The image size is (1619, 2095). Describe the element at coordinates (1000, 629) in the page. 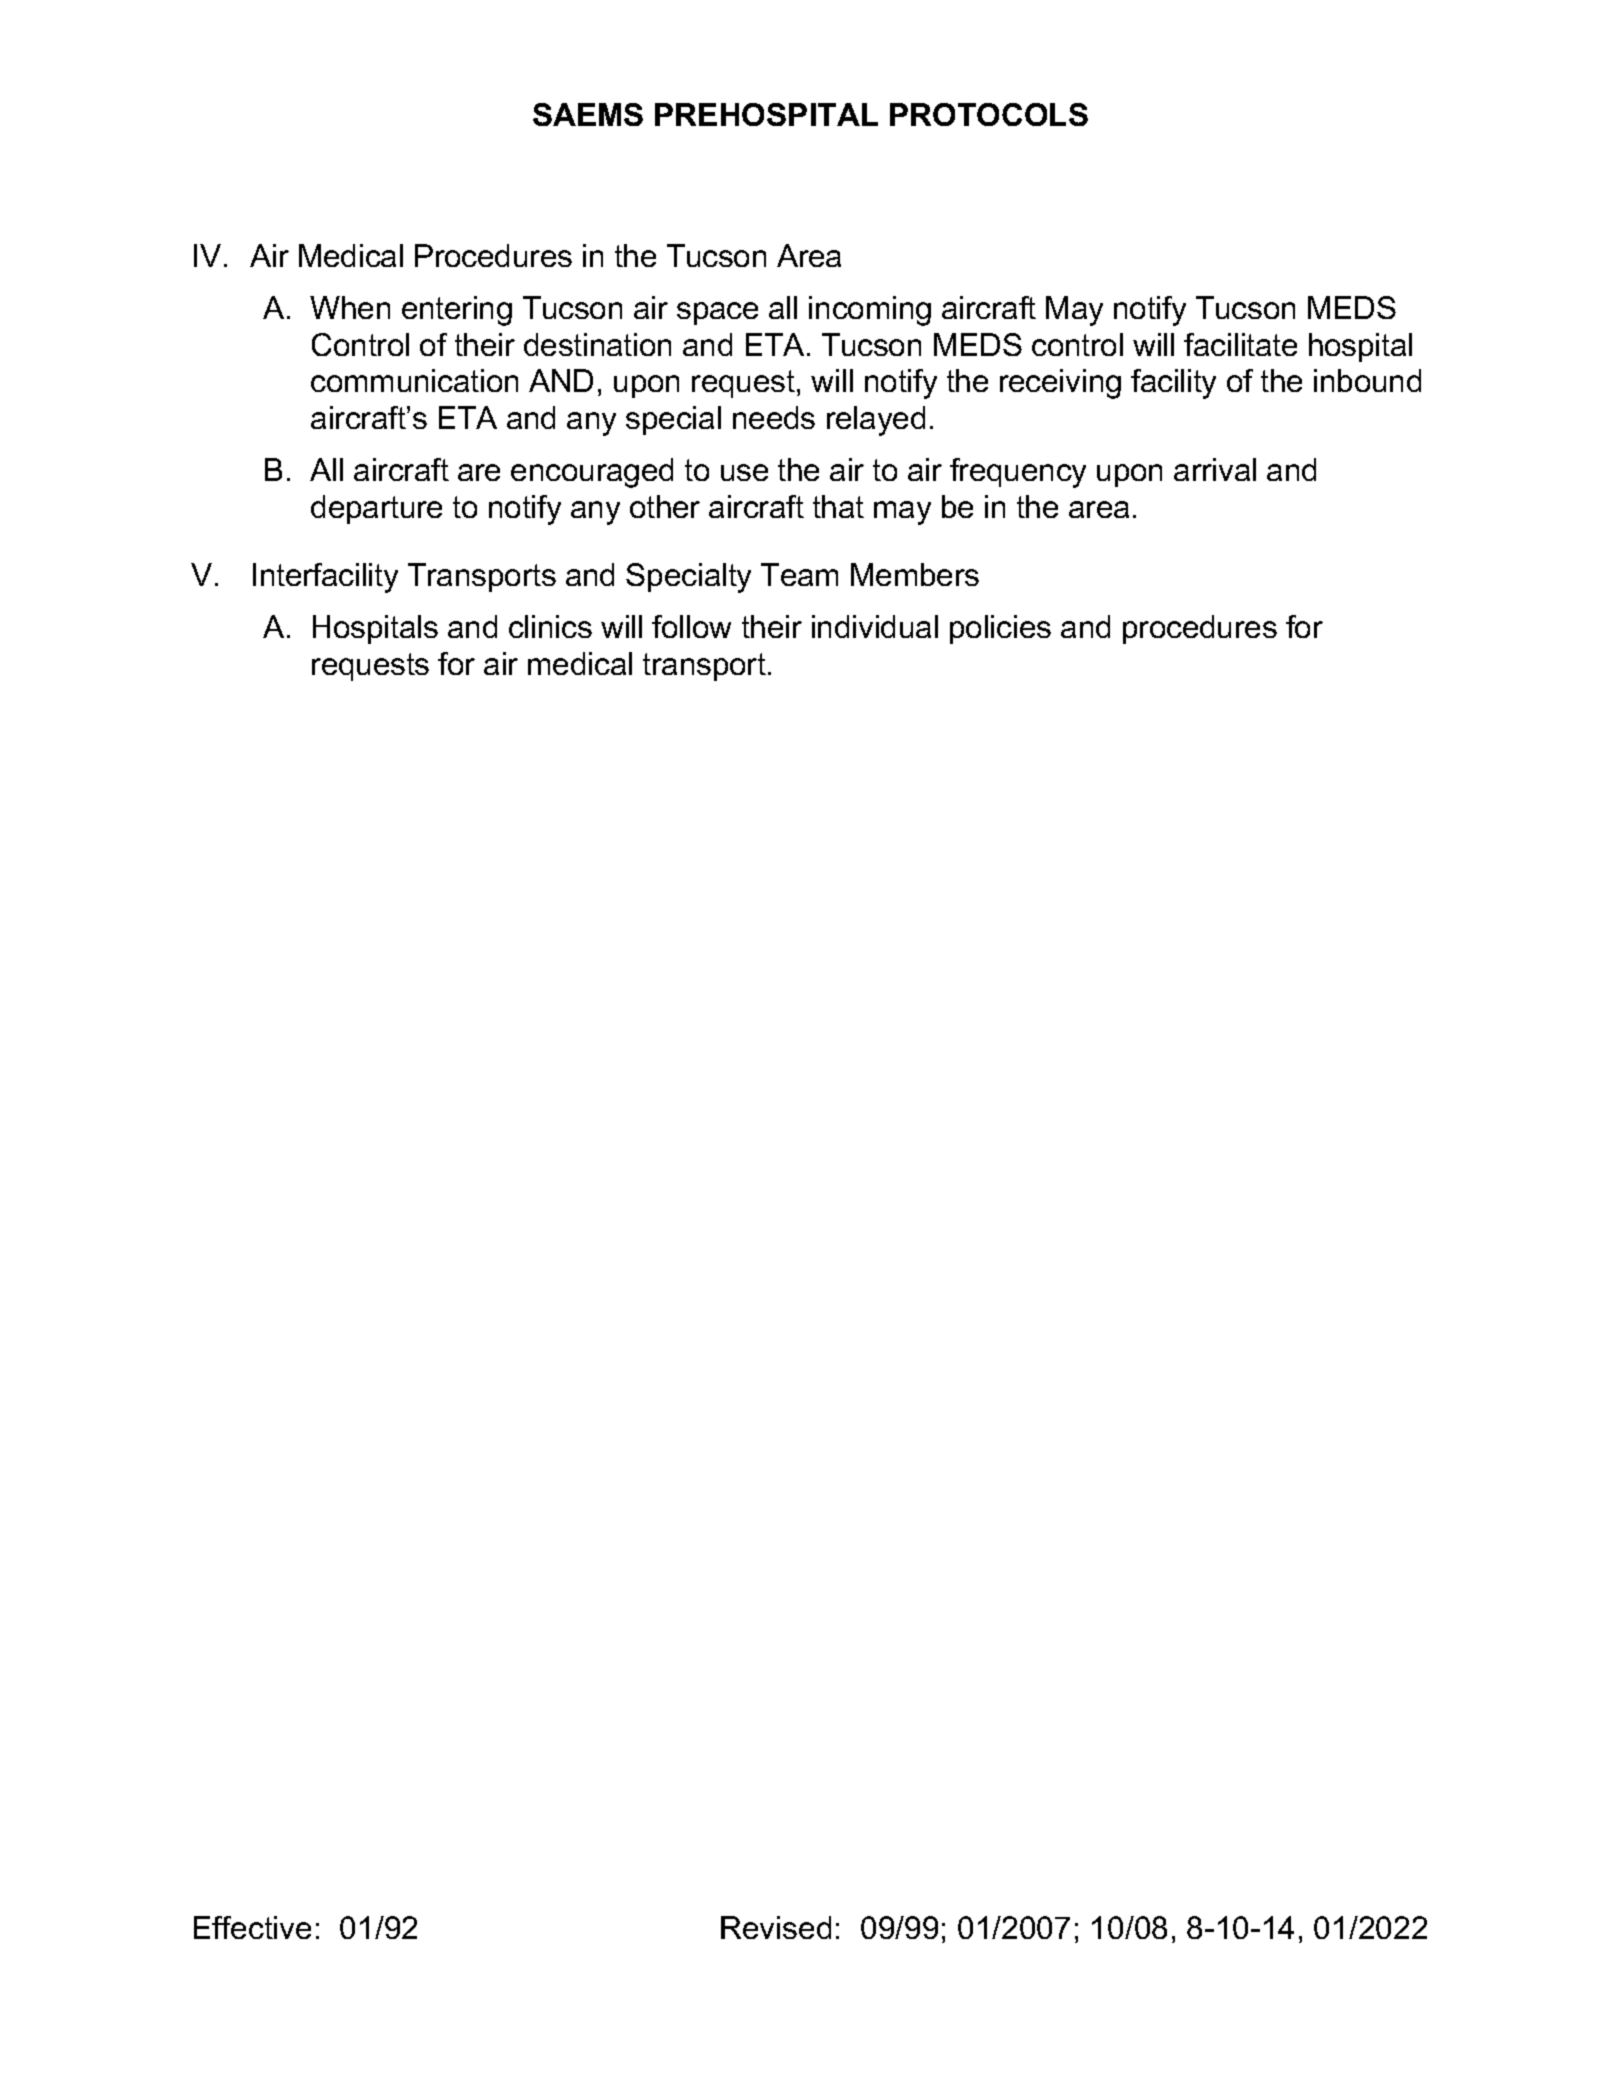

I see `policies` at that location.
